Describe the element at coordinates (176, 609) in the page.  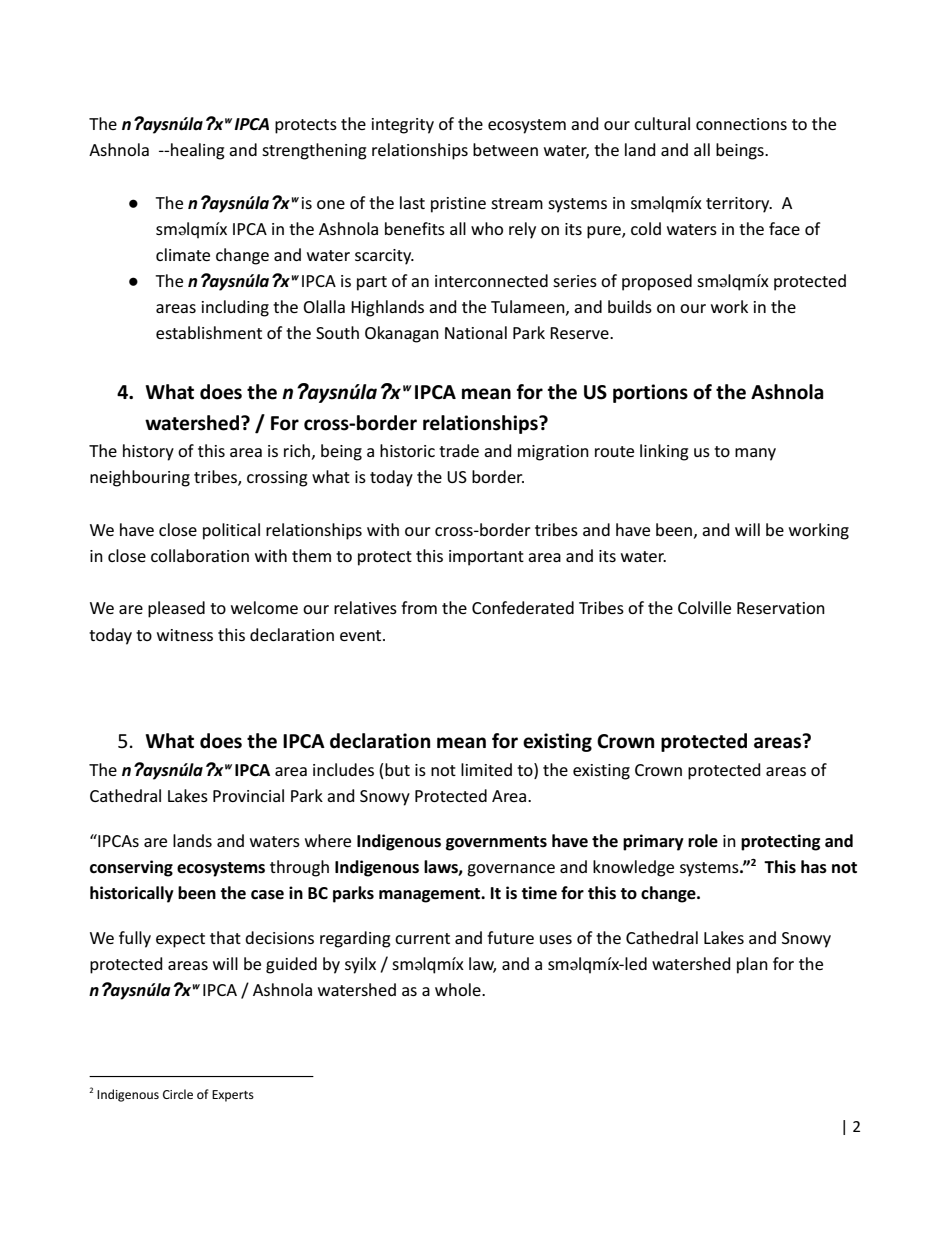
I see `pleased` at that location.
